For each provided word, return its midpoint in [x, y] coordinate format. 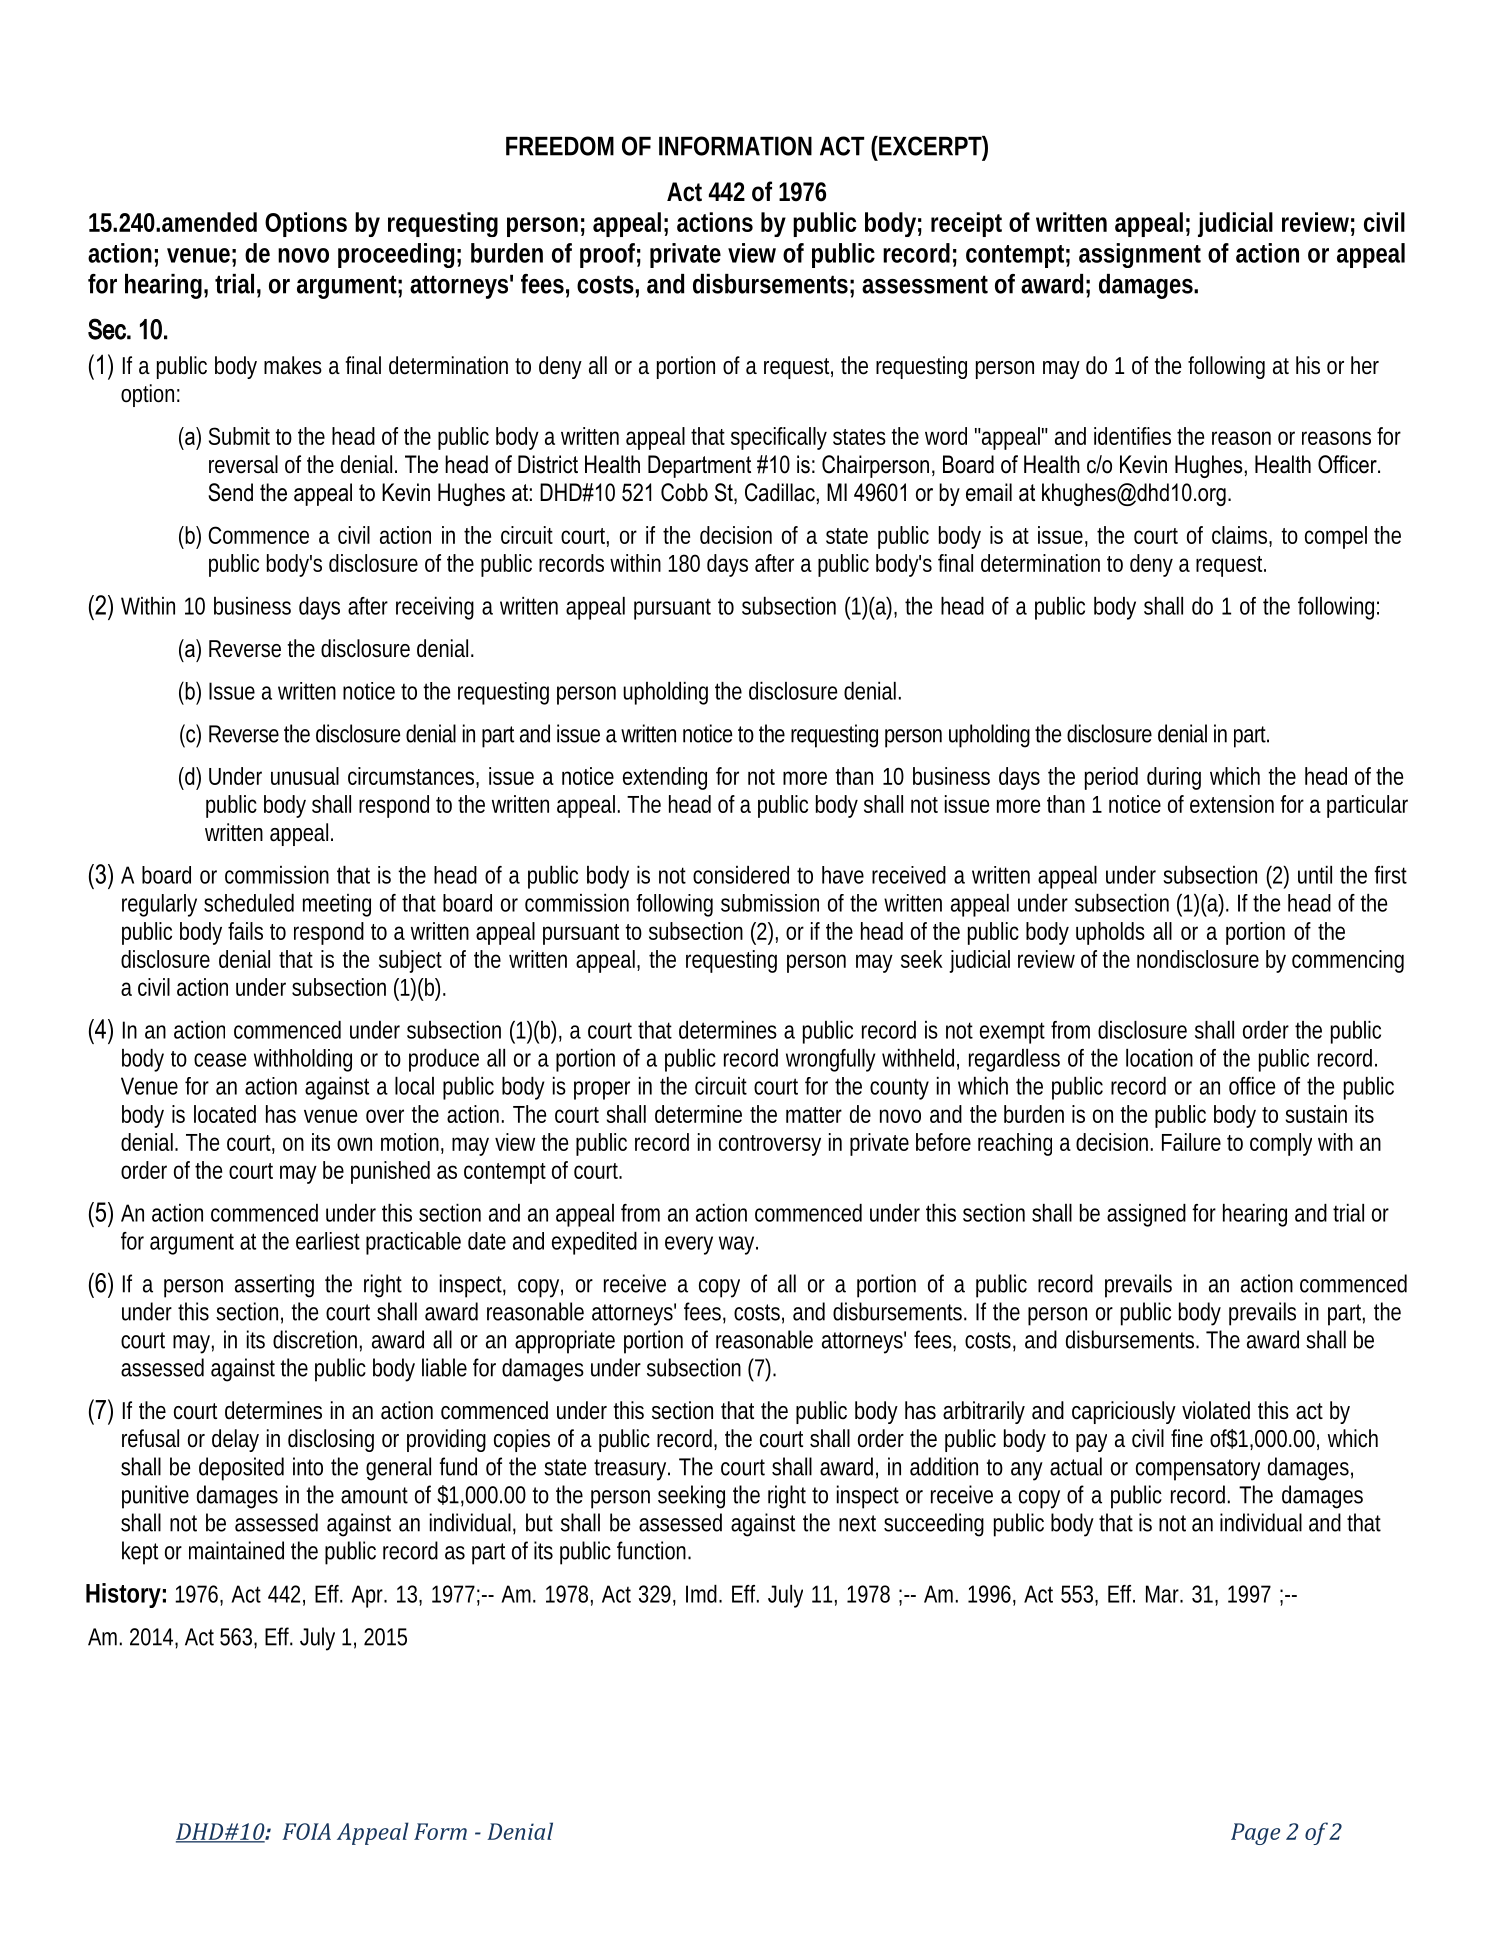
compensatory [1198, 1470]
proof [610, 255]
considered [741, 875]
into [308, 1466]
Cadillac [780, 492]
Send [230, 492]
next [857, 1523]
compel [1336, 537]
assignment [1140, 255]
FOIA [306, 1831]
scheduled [249, 903]
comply [1281, 1144]
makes [293, 365]
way [738, 1245]
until [1315, 875]
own [354, 1144]
